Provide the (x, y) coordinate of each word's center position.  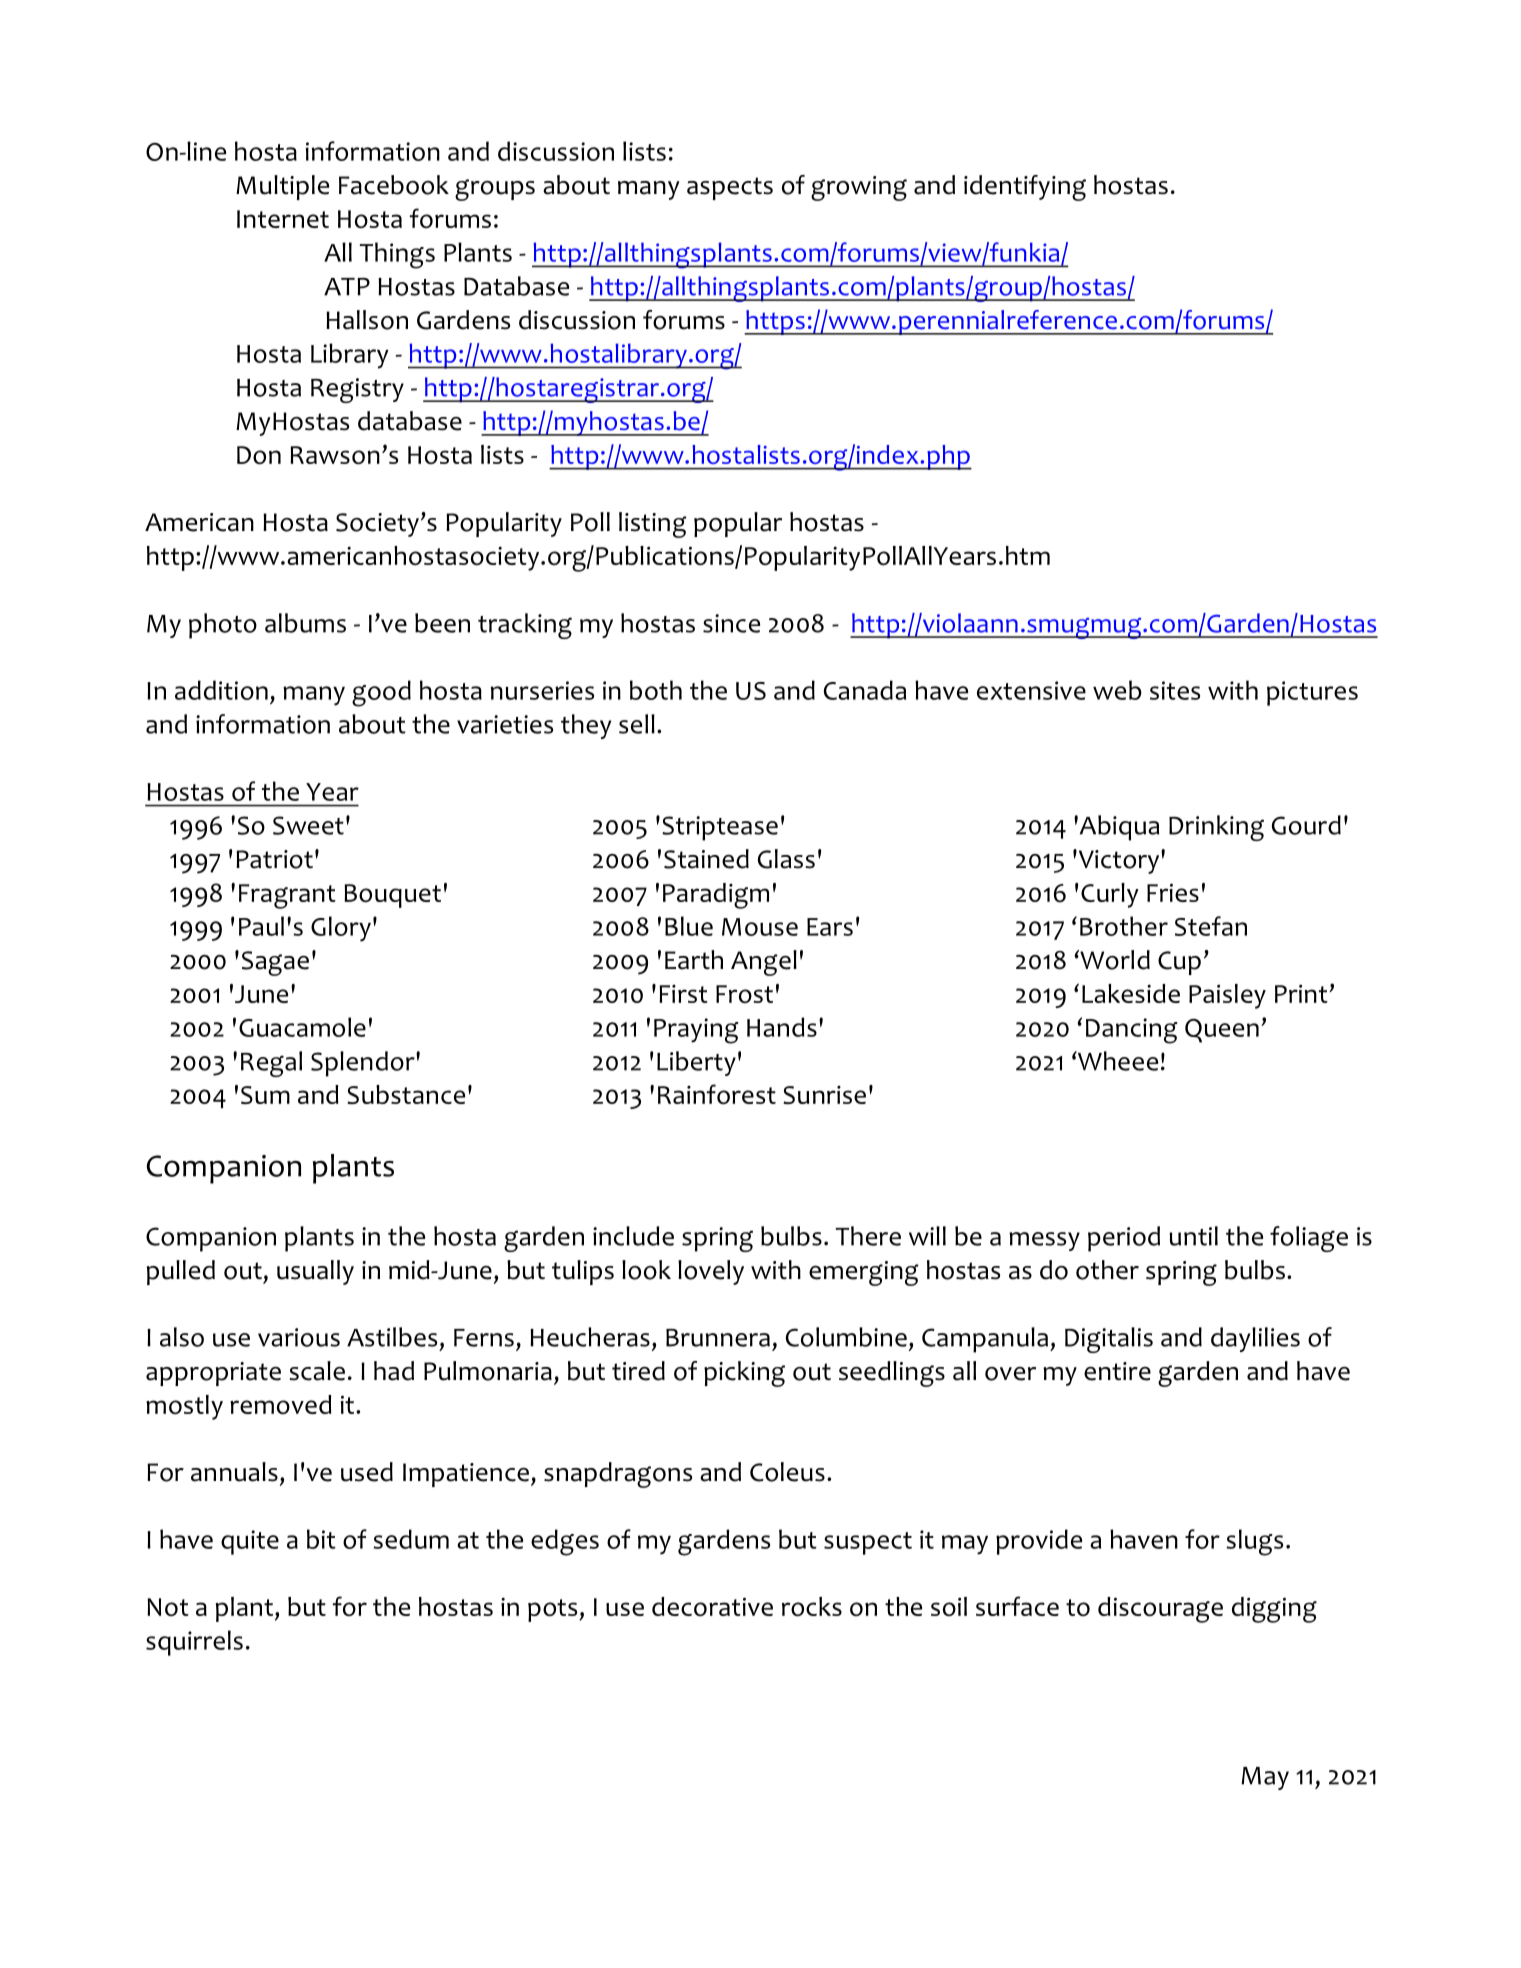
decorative (712, 1606)
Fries (1173, 892)
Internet (283, 219)
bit (321, 1539)
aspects (730, 188)
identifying (1025, 188)
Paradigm (716, 896)
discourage (1160, 1610)
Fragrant (287, 896)
